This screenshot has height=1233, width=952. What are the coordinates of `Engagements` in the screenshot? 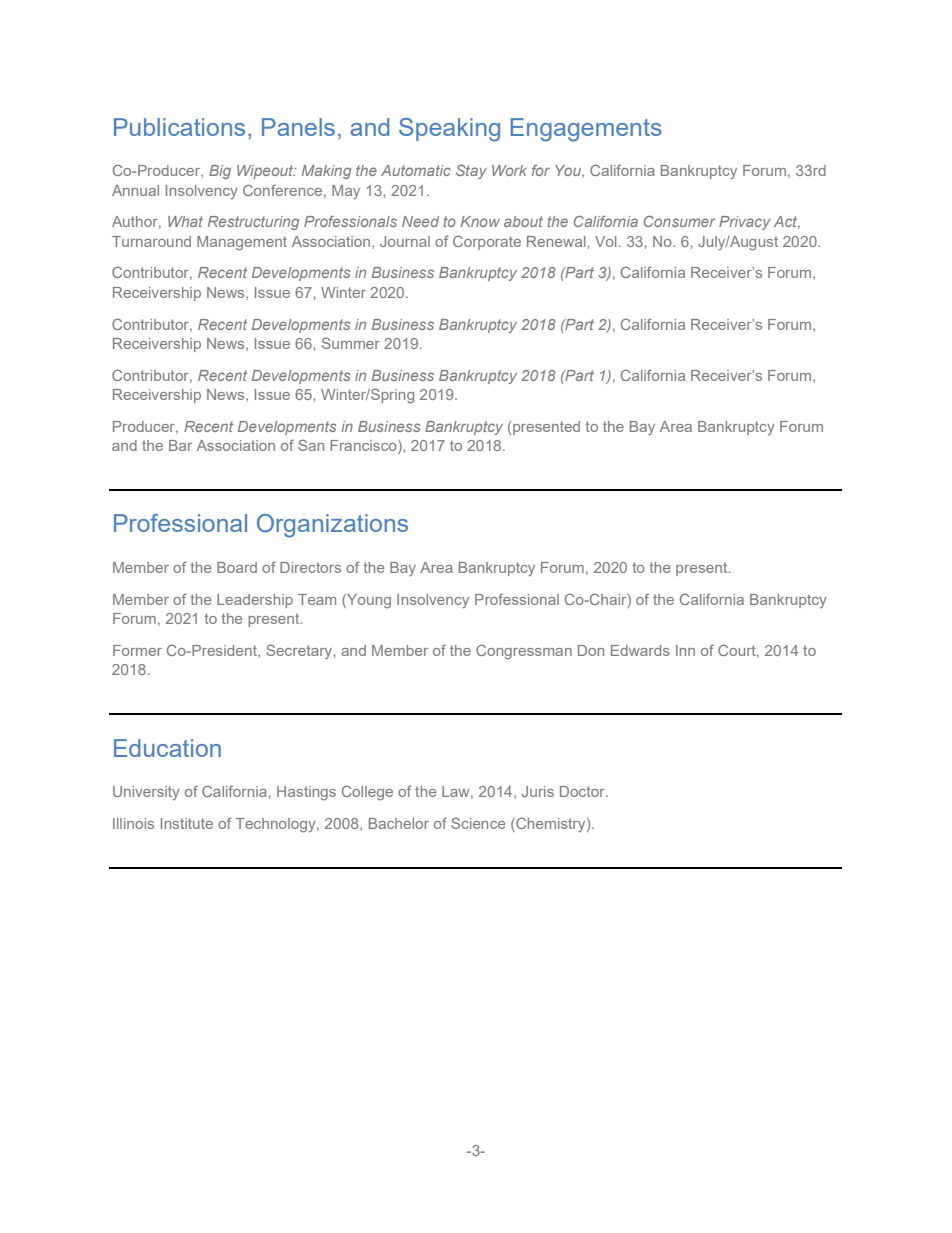 It's located at (586, 130).
